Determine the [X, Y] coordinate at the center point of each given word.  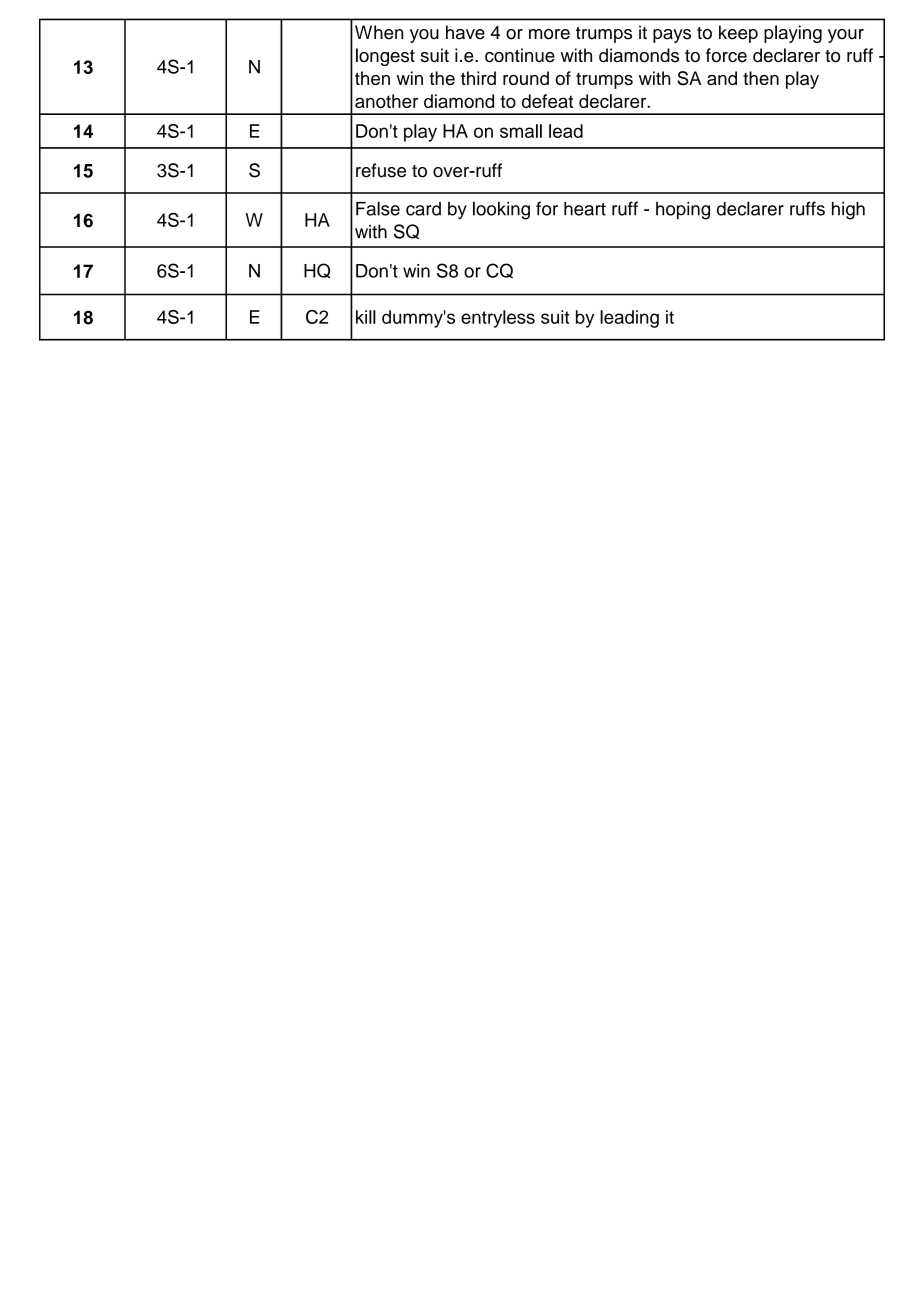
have [465, 32]
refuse [381, 170]
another [386, 101]
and [722, 78]
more [549, 34]
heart [585, 209]
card [423, 209]
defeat [547, 101]
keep [738, 34]
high [848, 211]
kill [366, 317]
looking [501, 210]
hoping [683, 211]
